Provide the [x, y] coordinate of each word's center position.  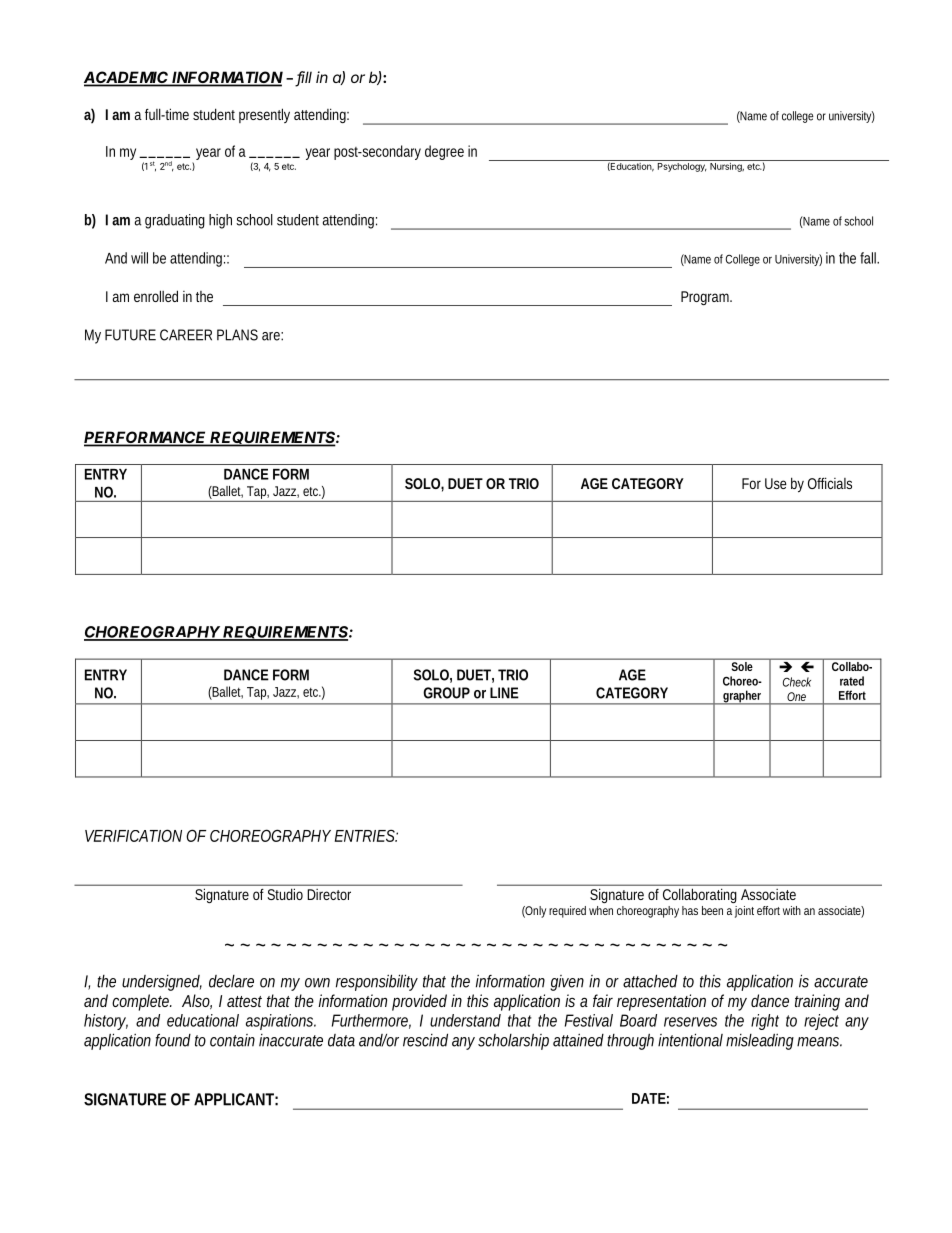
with [792, 910]
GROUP [446, 693]
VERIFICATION [133, 835]
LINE [504, 693]
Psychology [681, 166]
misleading [760, 1042]
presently [264, 115]
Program [706, 298]
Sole [742, 666]
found [173, 1040]
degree [444, 152]
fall [869, 258]
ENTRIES [365, 835]
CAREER [186, 335]
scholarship [513, 1042]
